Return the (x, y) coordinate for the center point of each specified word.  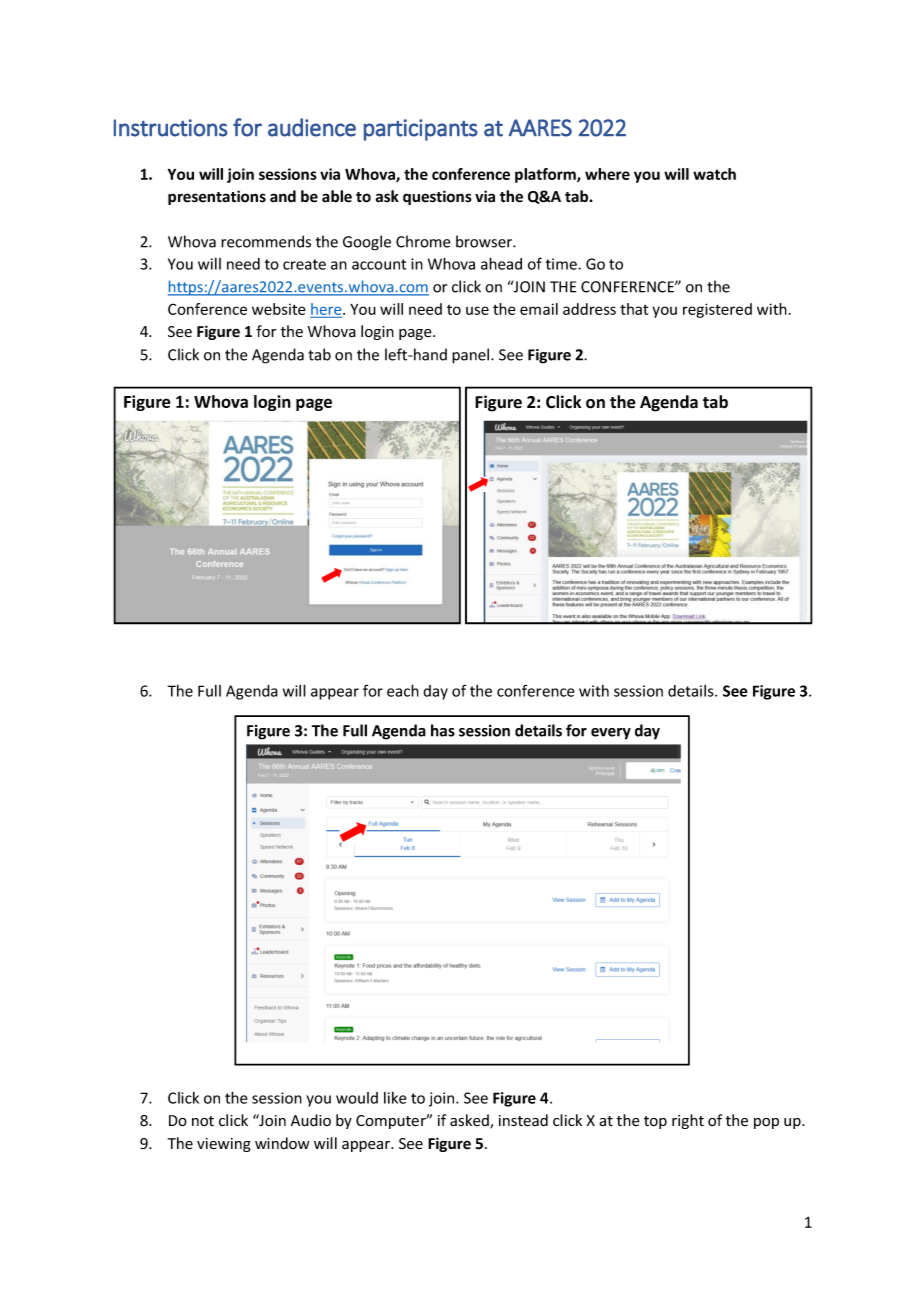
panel (470, 356)
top (655, 1122)
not (203, 1121)
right (688, 1121)
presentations (217, 197)
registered (717, 310)
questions (437, 197)
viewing (224, 1145)
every (611, 734)
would (357, 1098)
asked (470, 1121)
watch (714, 174)
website (278, 309)
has (443, 730)
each (403, 690)
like (395, 1098)
